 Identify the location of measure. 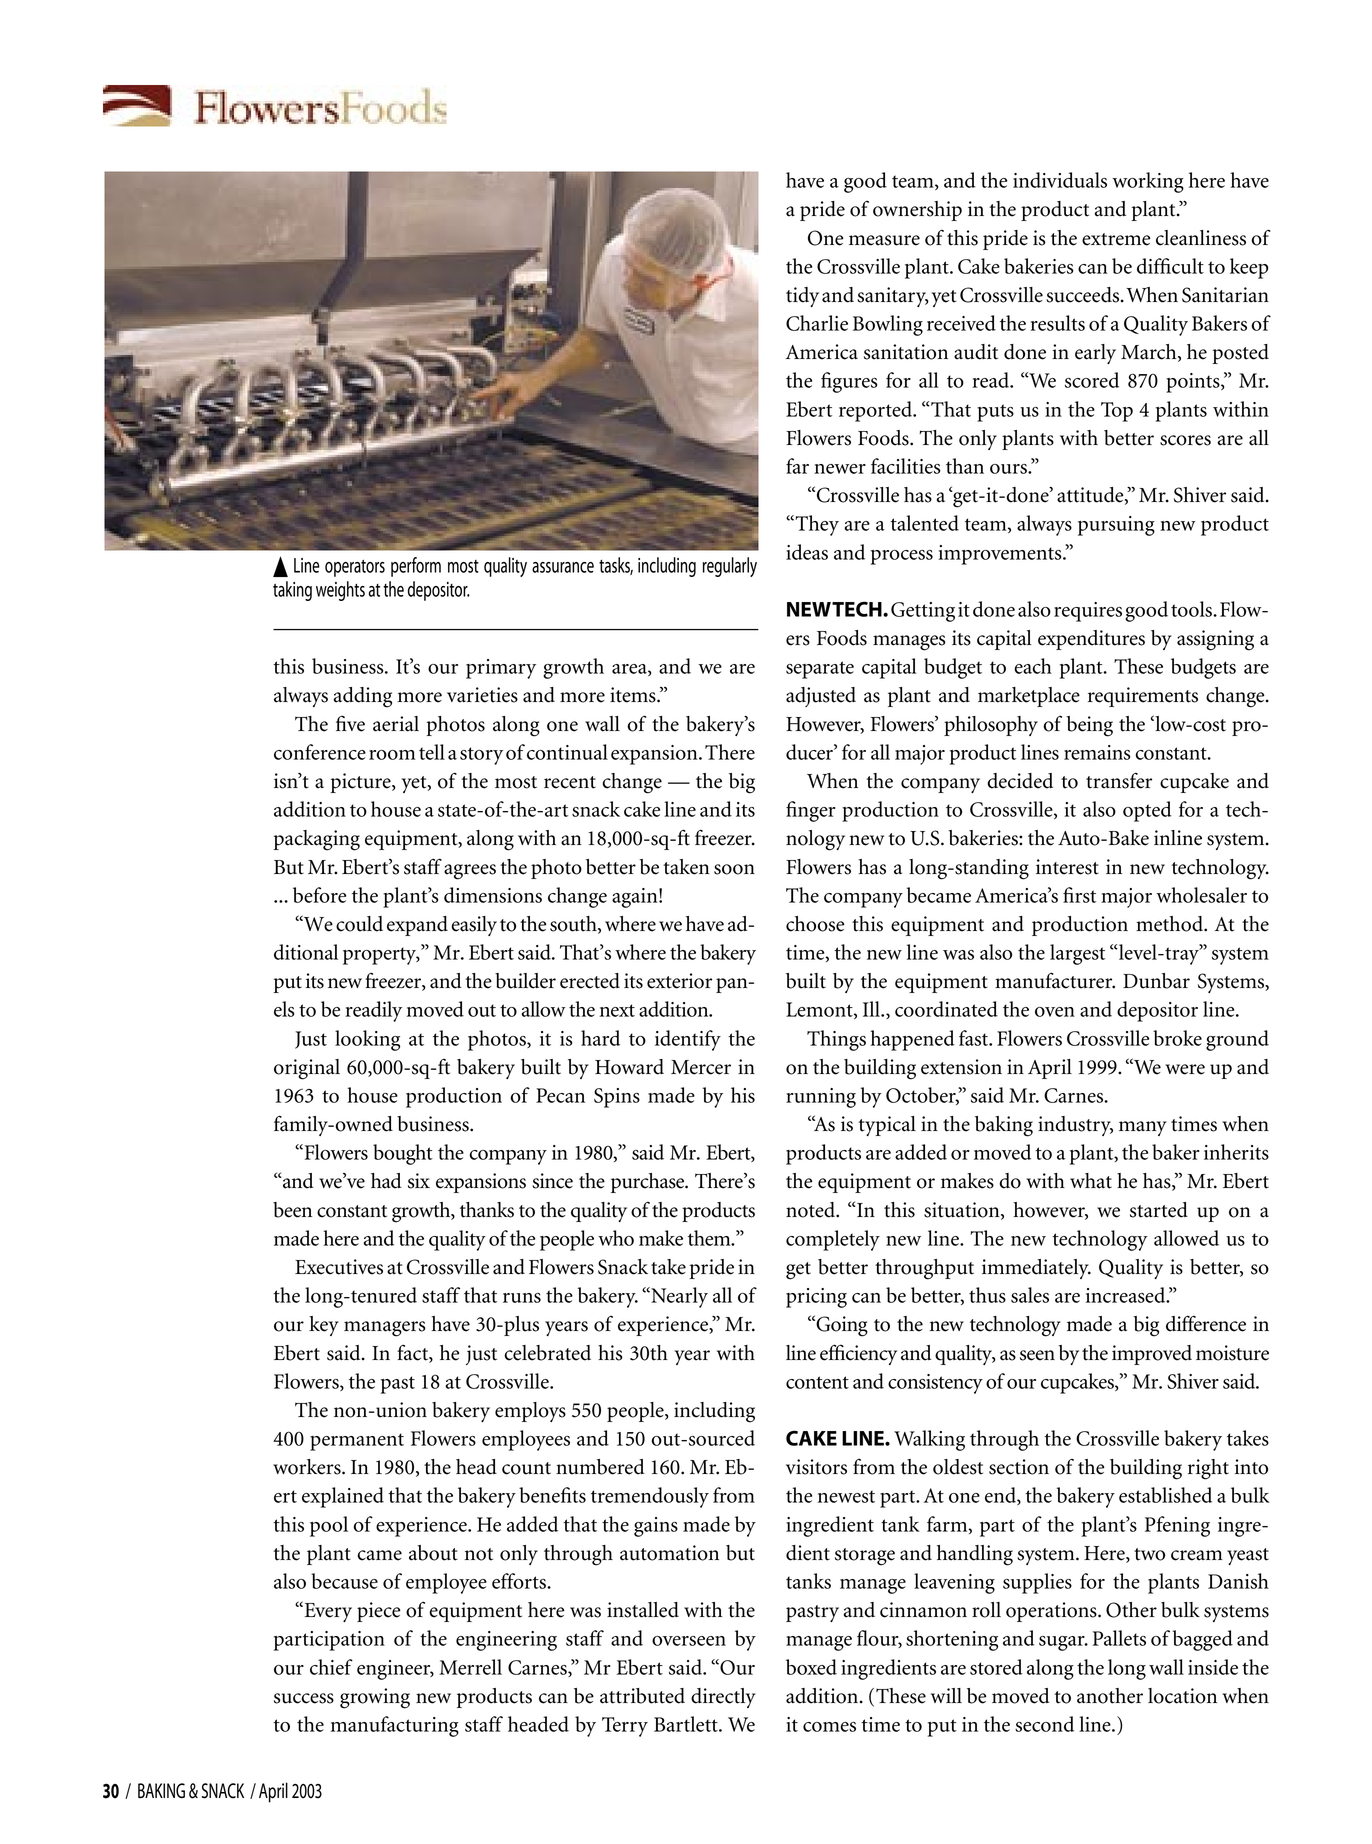
(884, 240).
